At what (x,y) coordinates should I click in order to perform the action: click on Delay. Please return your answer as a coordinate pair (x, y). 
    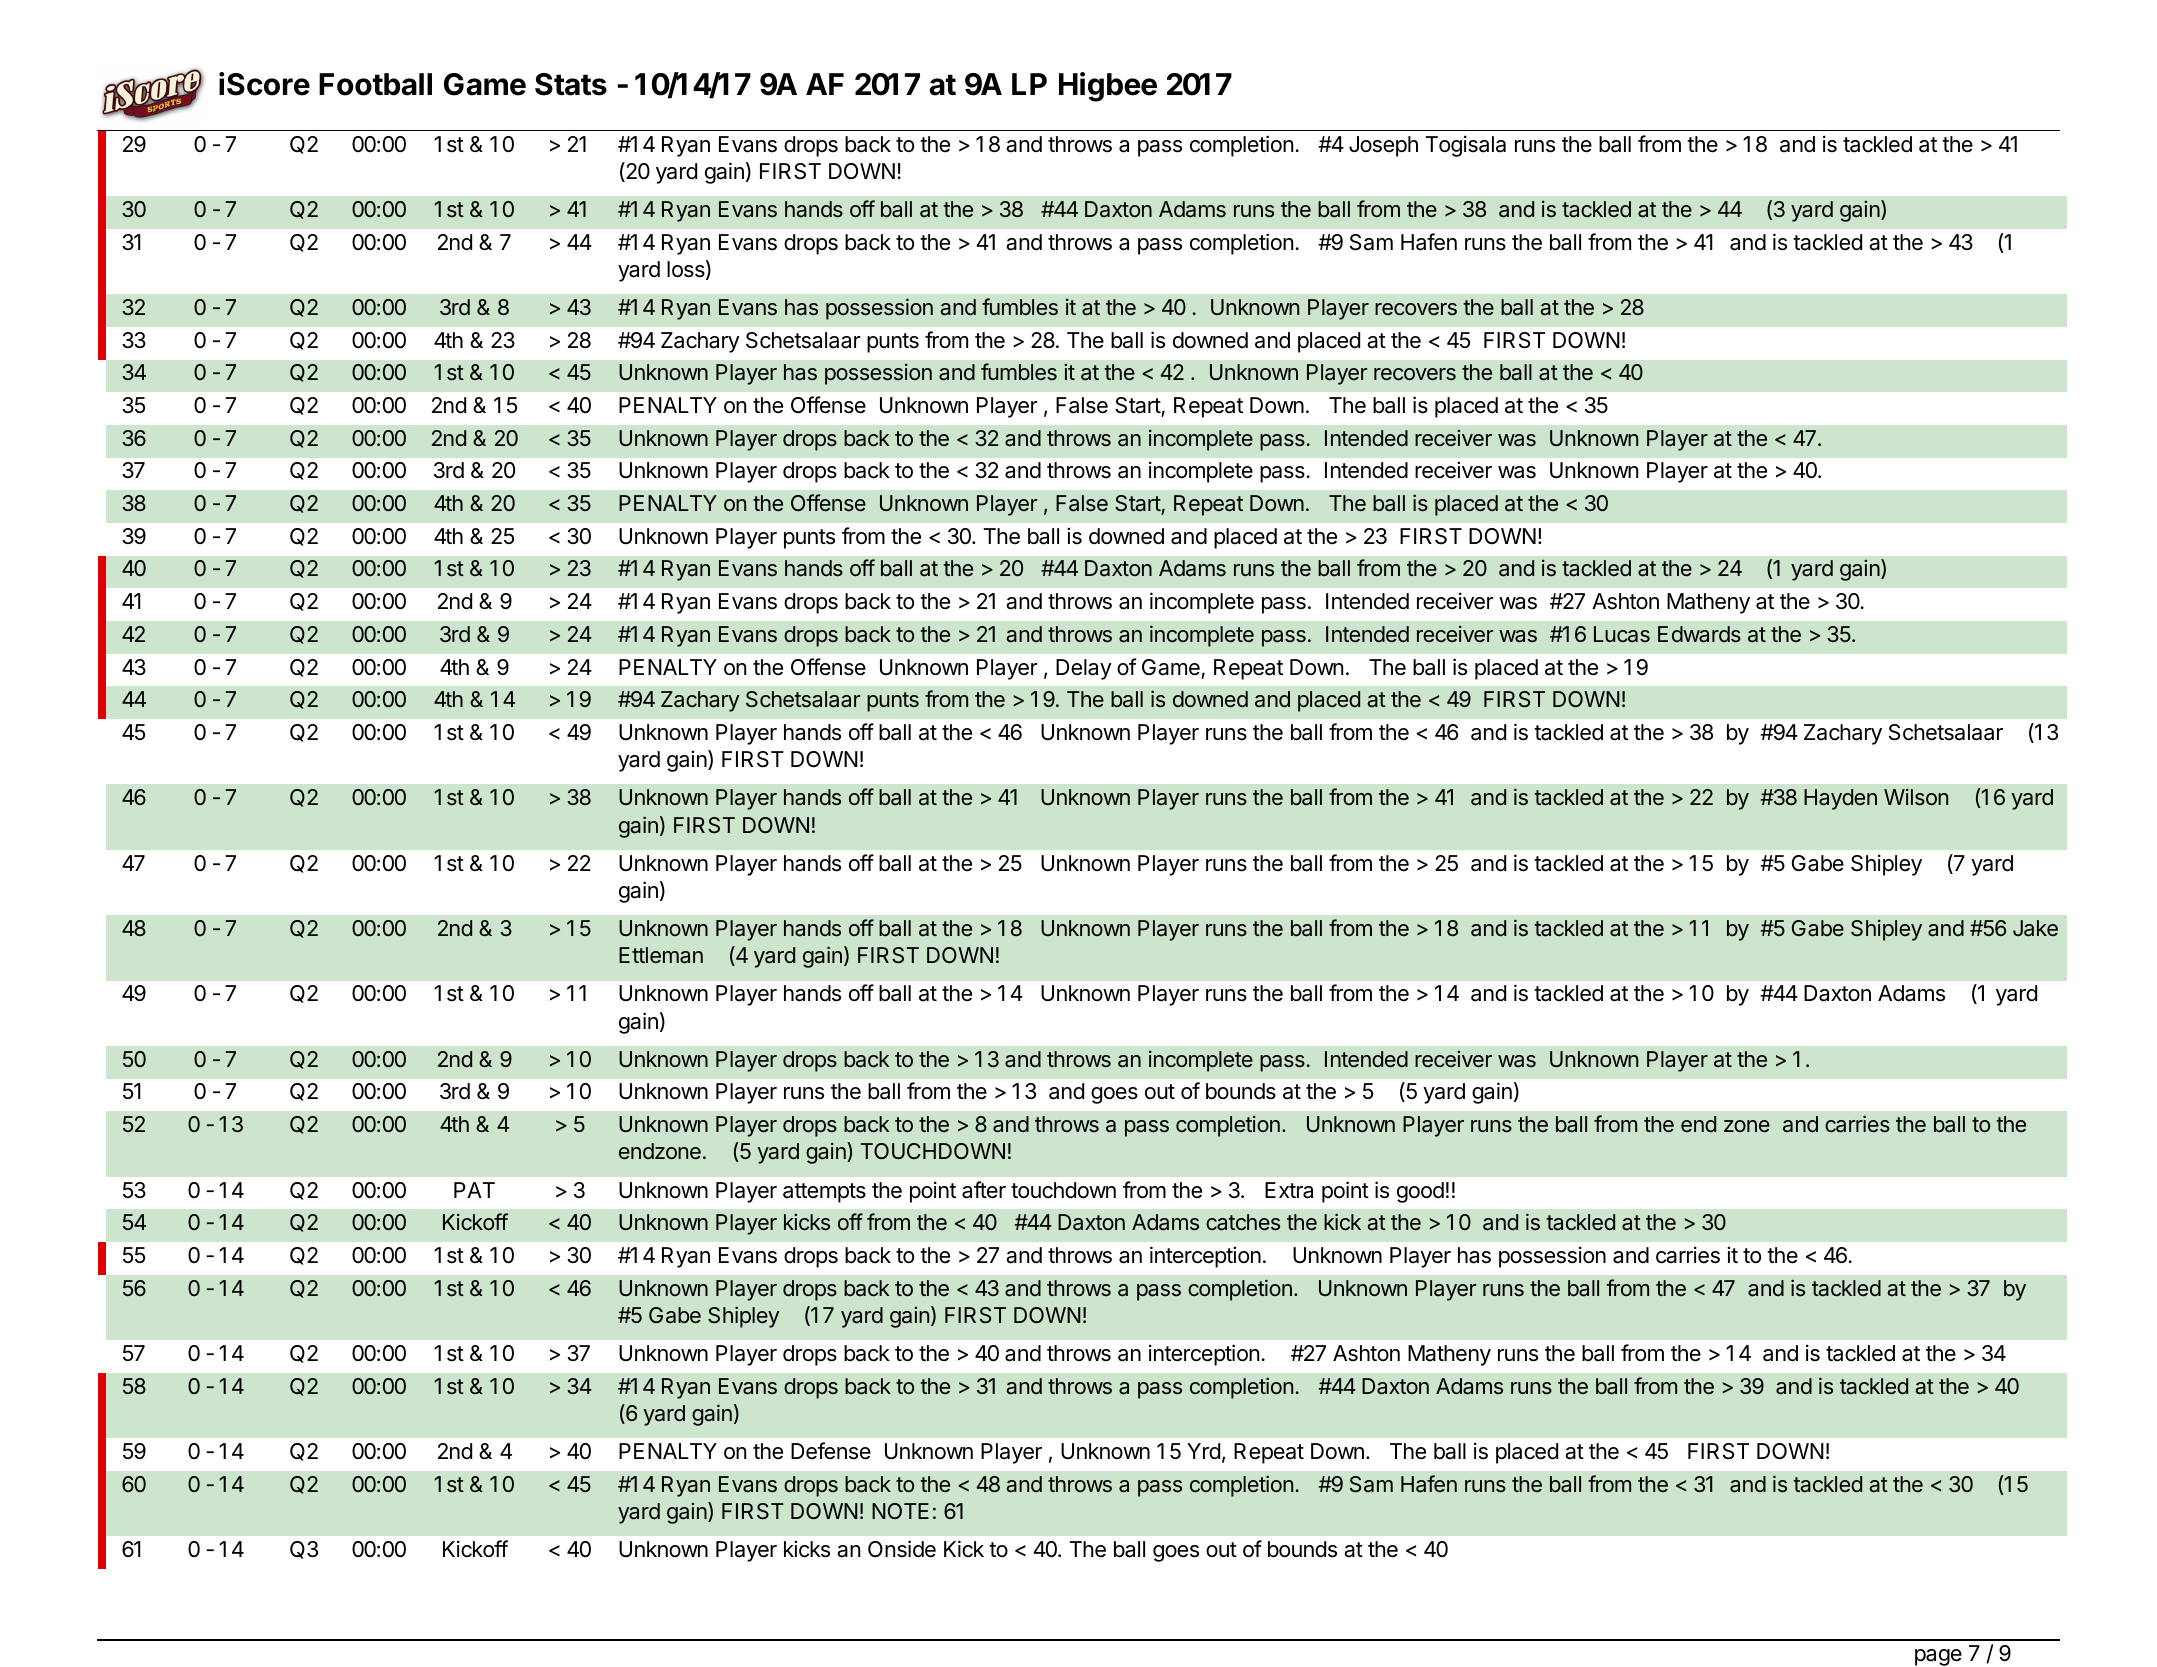
    Looking at the image, I should click on (1084, 669).
